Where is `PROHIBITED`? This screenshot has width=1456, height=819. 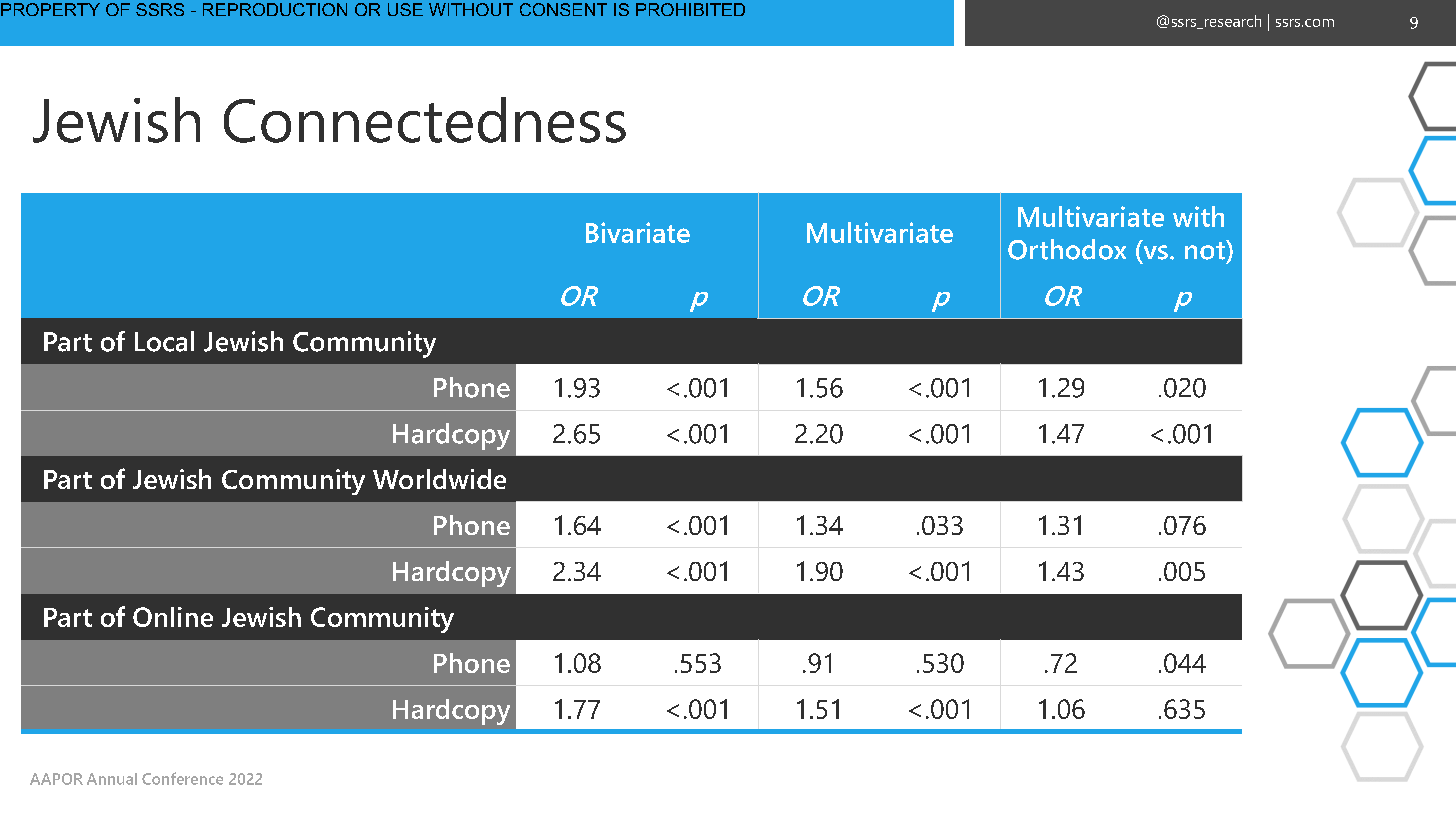 PROHIBITED is located at coordinates (690, 9).
